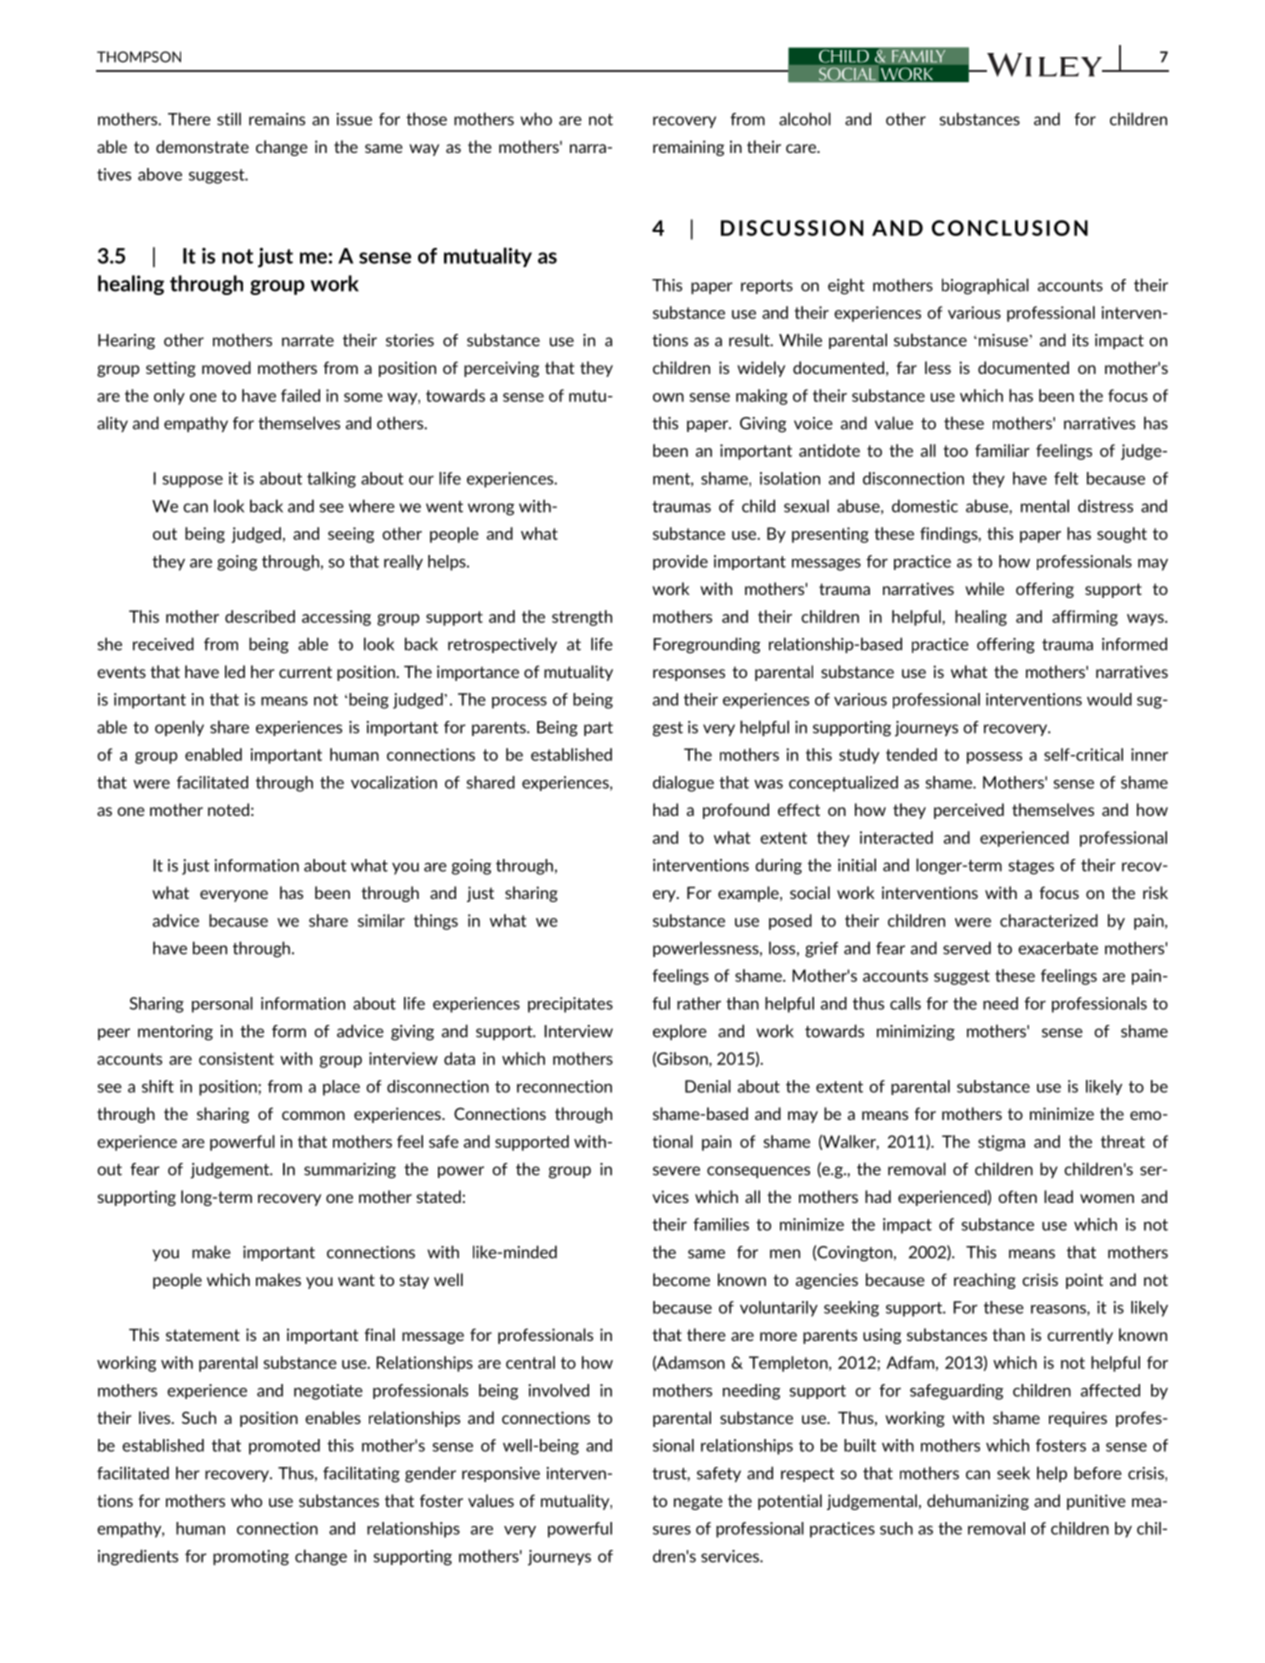 The width and height of the document is (1265, 1663). I want to click on suppose, so click(192, 482).
